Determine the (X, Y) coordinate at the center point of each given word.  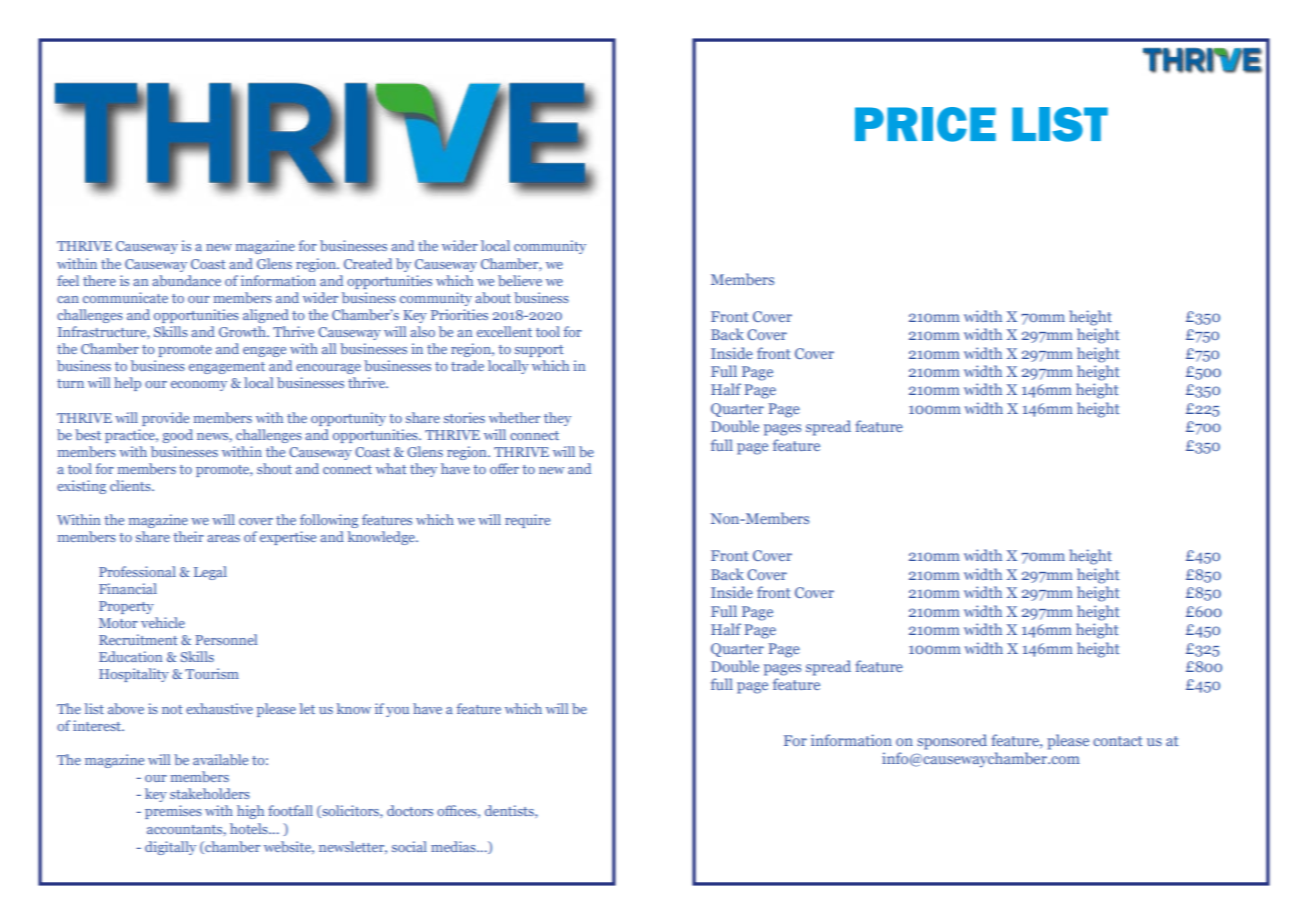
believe (520, 280)
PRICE (925, 124)
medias (454, 846)
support (539, 351)
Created (368, 263)
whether (514, 417)
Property (126, 607)
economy (199, 386)
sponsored (952, 742)
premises (173, 812)
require (527, 521)
